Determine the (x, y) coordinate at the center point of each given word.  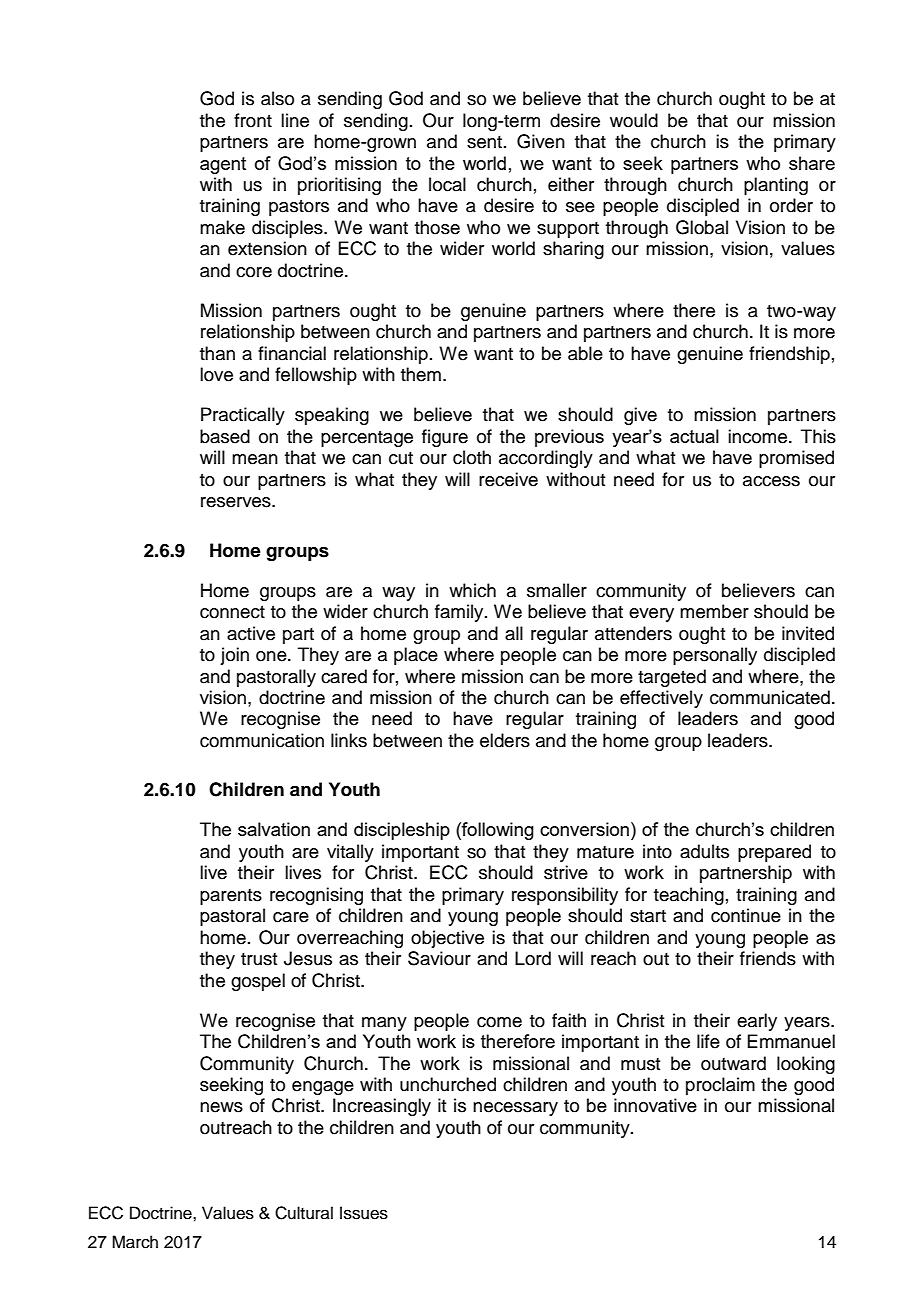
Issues (364, 1213)
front (253, 120)
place (416, 656)
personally (715, 656)
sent (484, 142)
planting (776, 186)
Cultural (304, 1213)
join (234, 656)
